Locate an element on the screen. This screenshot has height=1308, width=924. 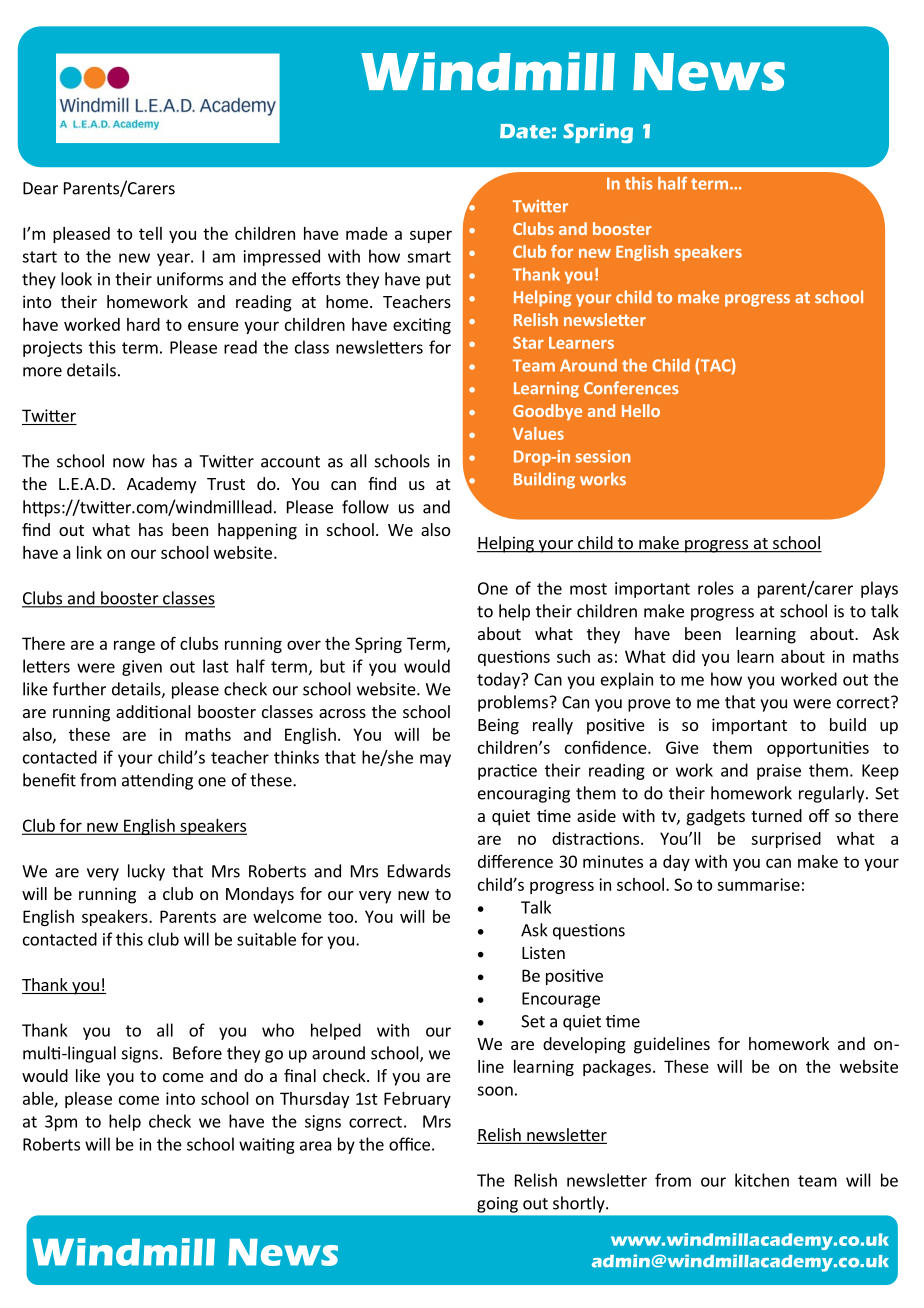
opportunities is located at coordinates (818, 749).
